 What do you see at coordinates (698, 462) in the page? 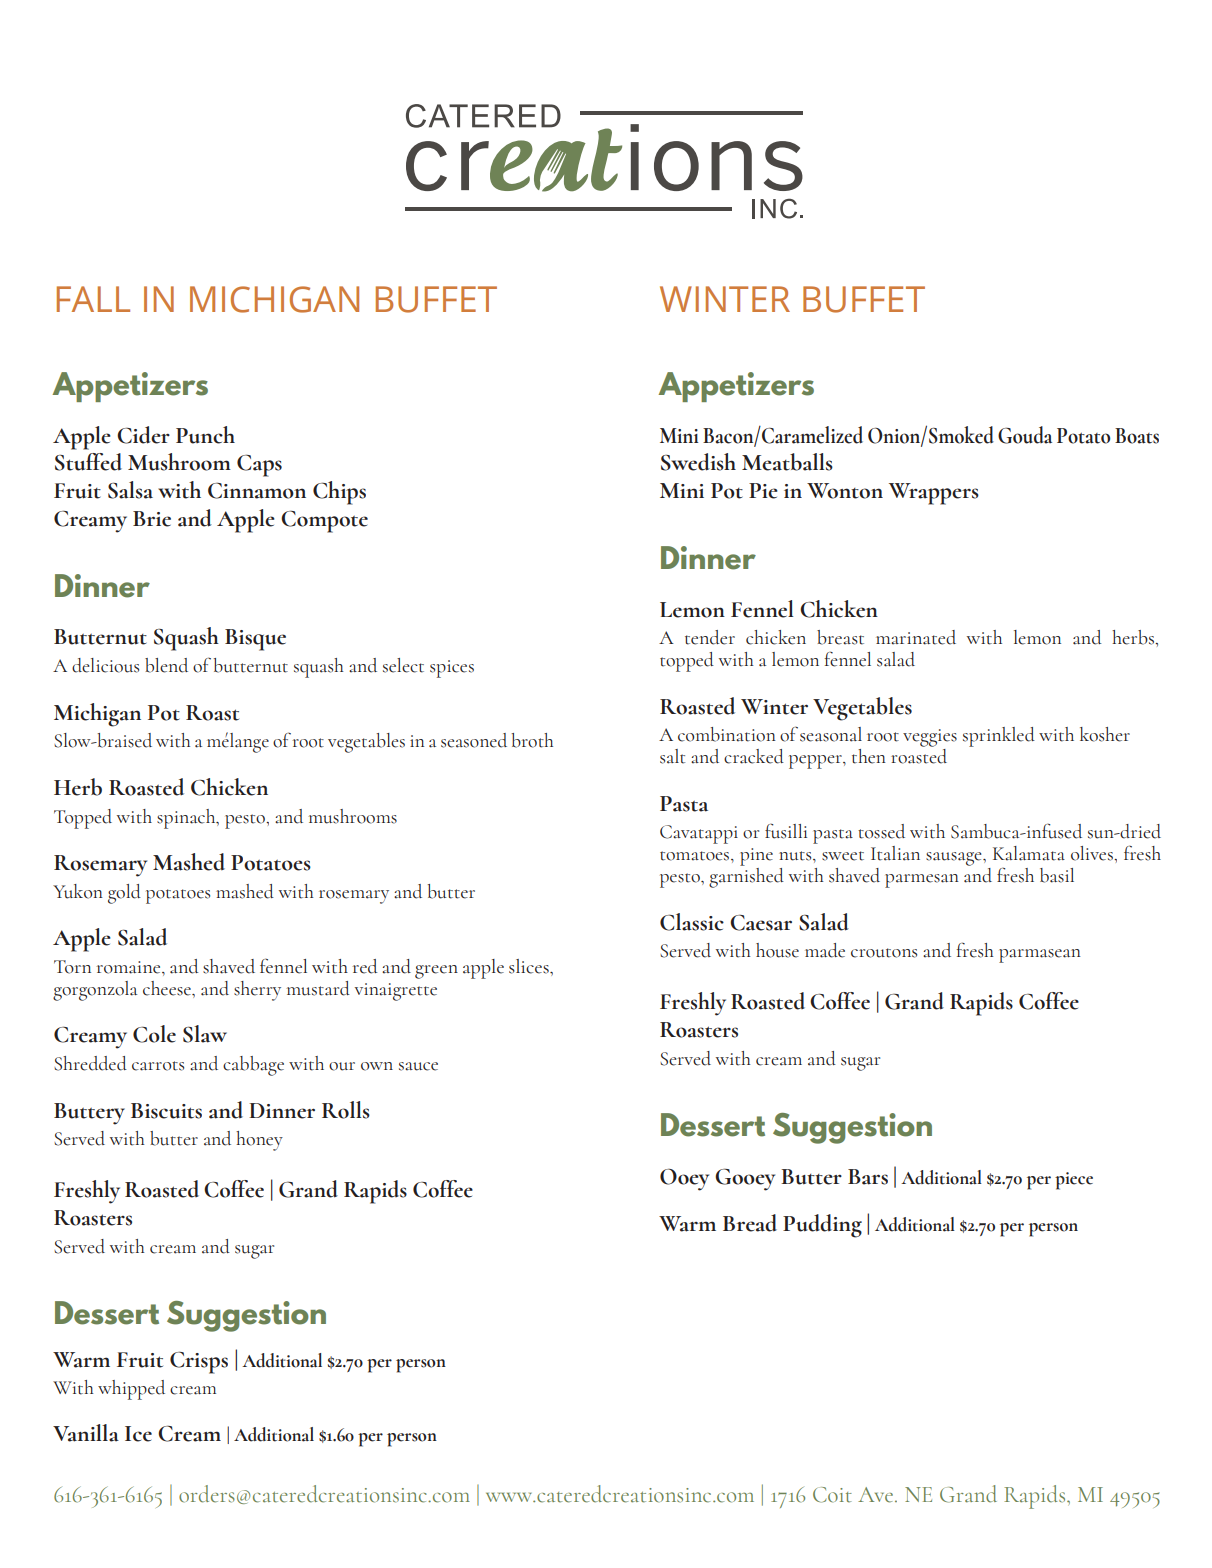
I see `Swedish` at bounding box center [698, 462].
